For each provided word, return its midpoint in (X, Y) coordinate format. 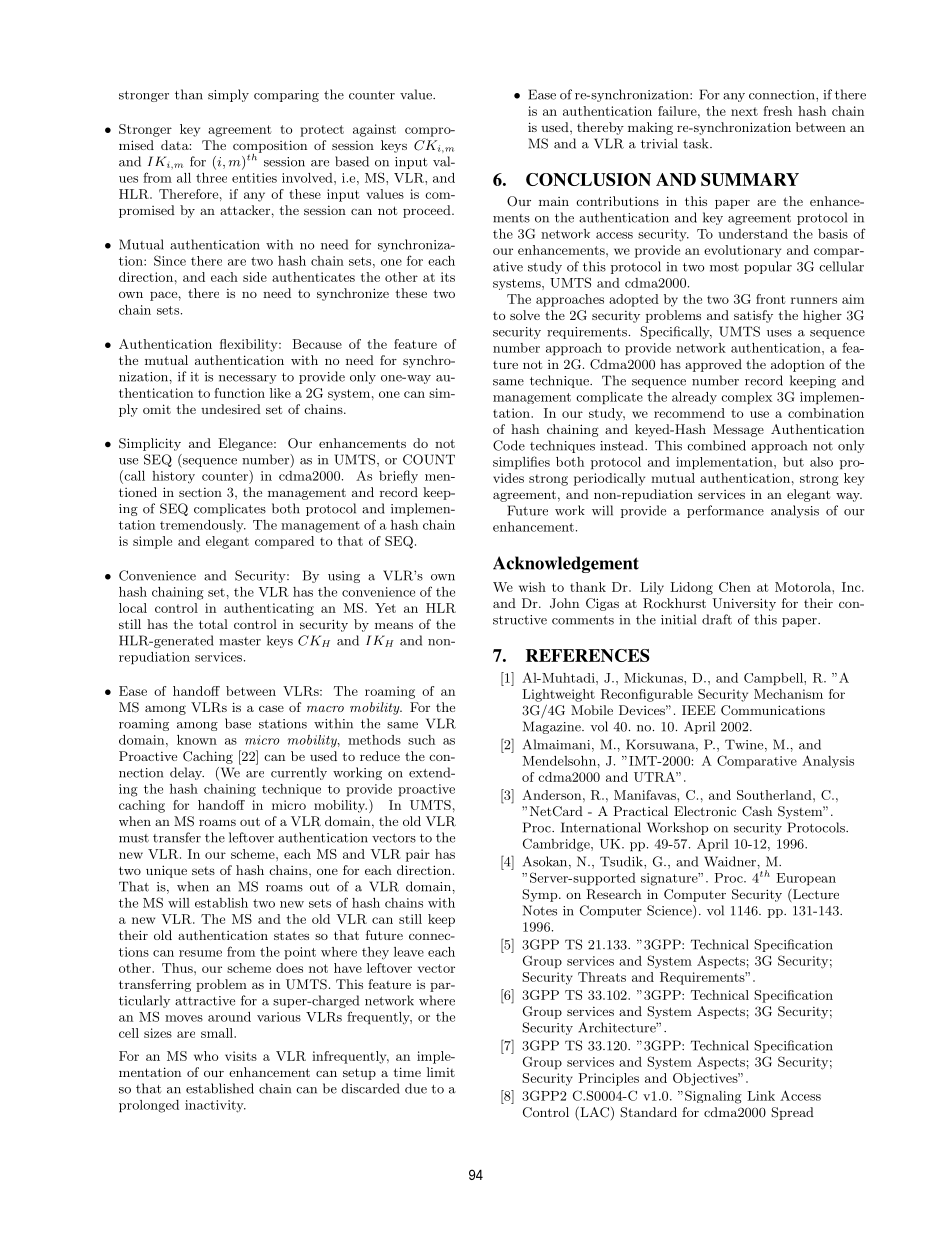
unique (166, 871)
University (744, 604)
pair (418, 855)
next (744, 111)
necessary (248, 379)
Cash (757, 811)
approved (713, 365)
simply (228, 95)
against (374, 130)
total (213, 624)
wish (532, 587)
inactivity (215, 1106)
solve (525, 315)
